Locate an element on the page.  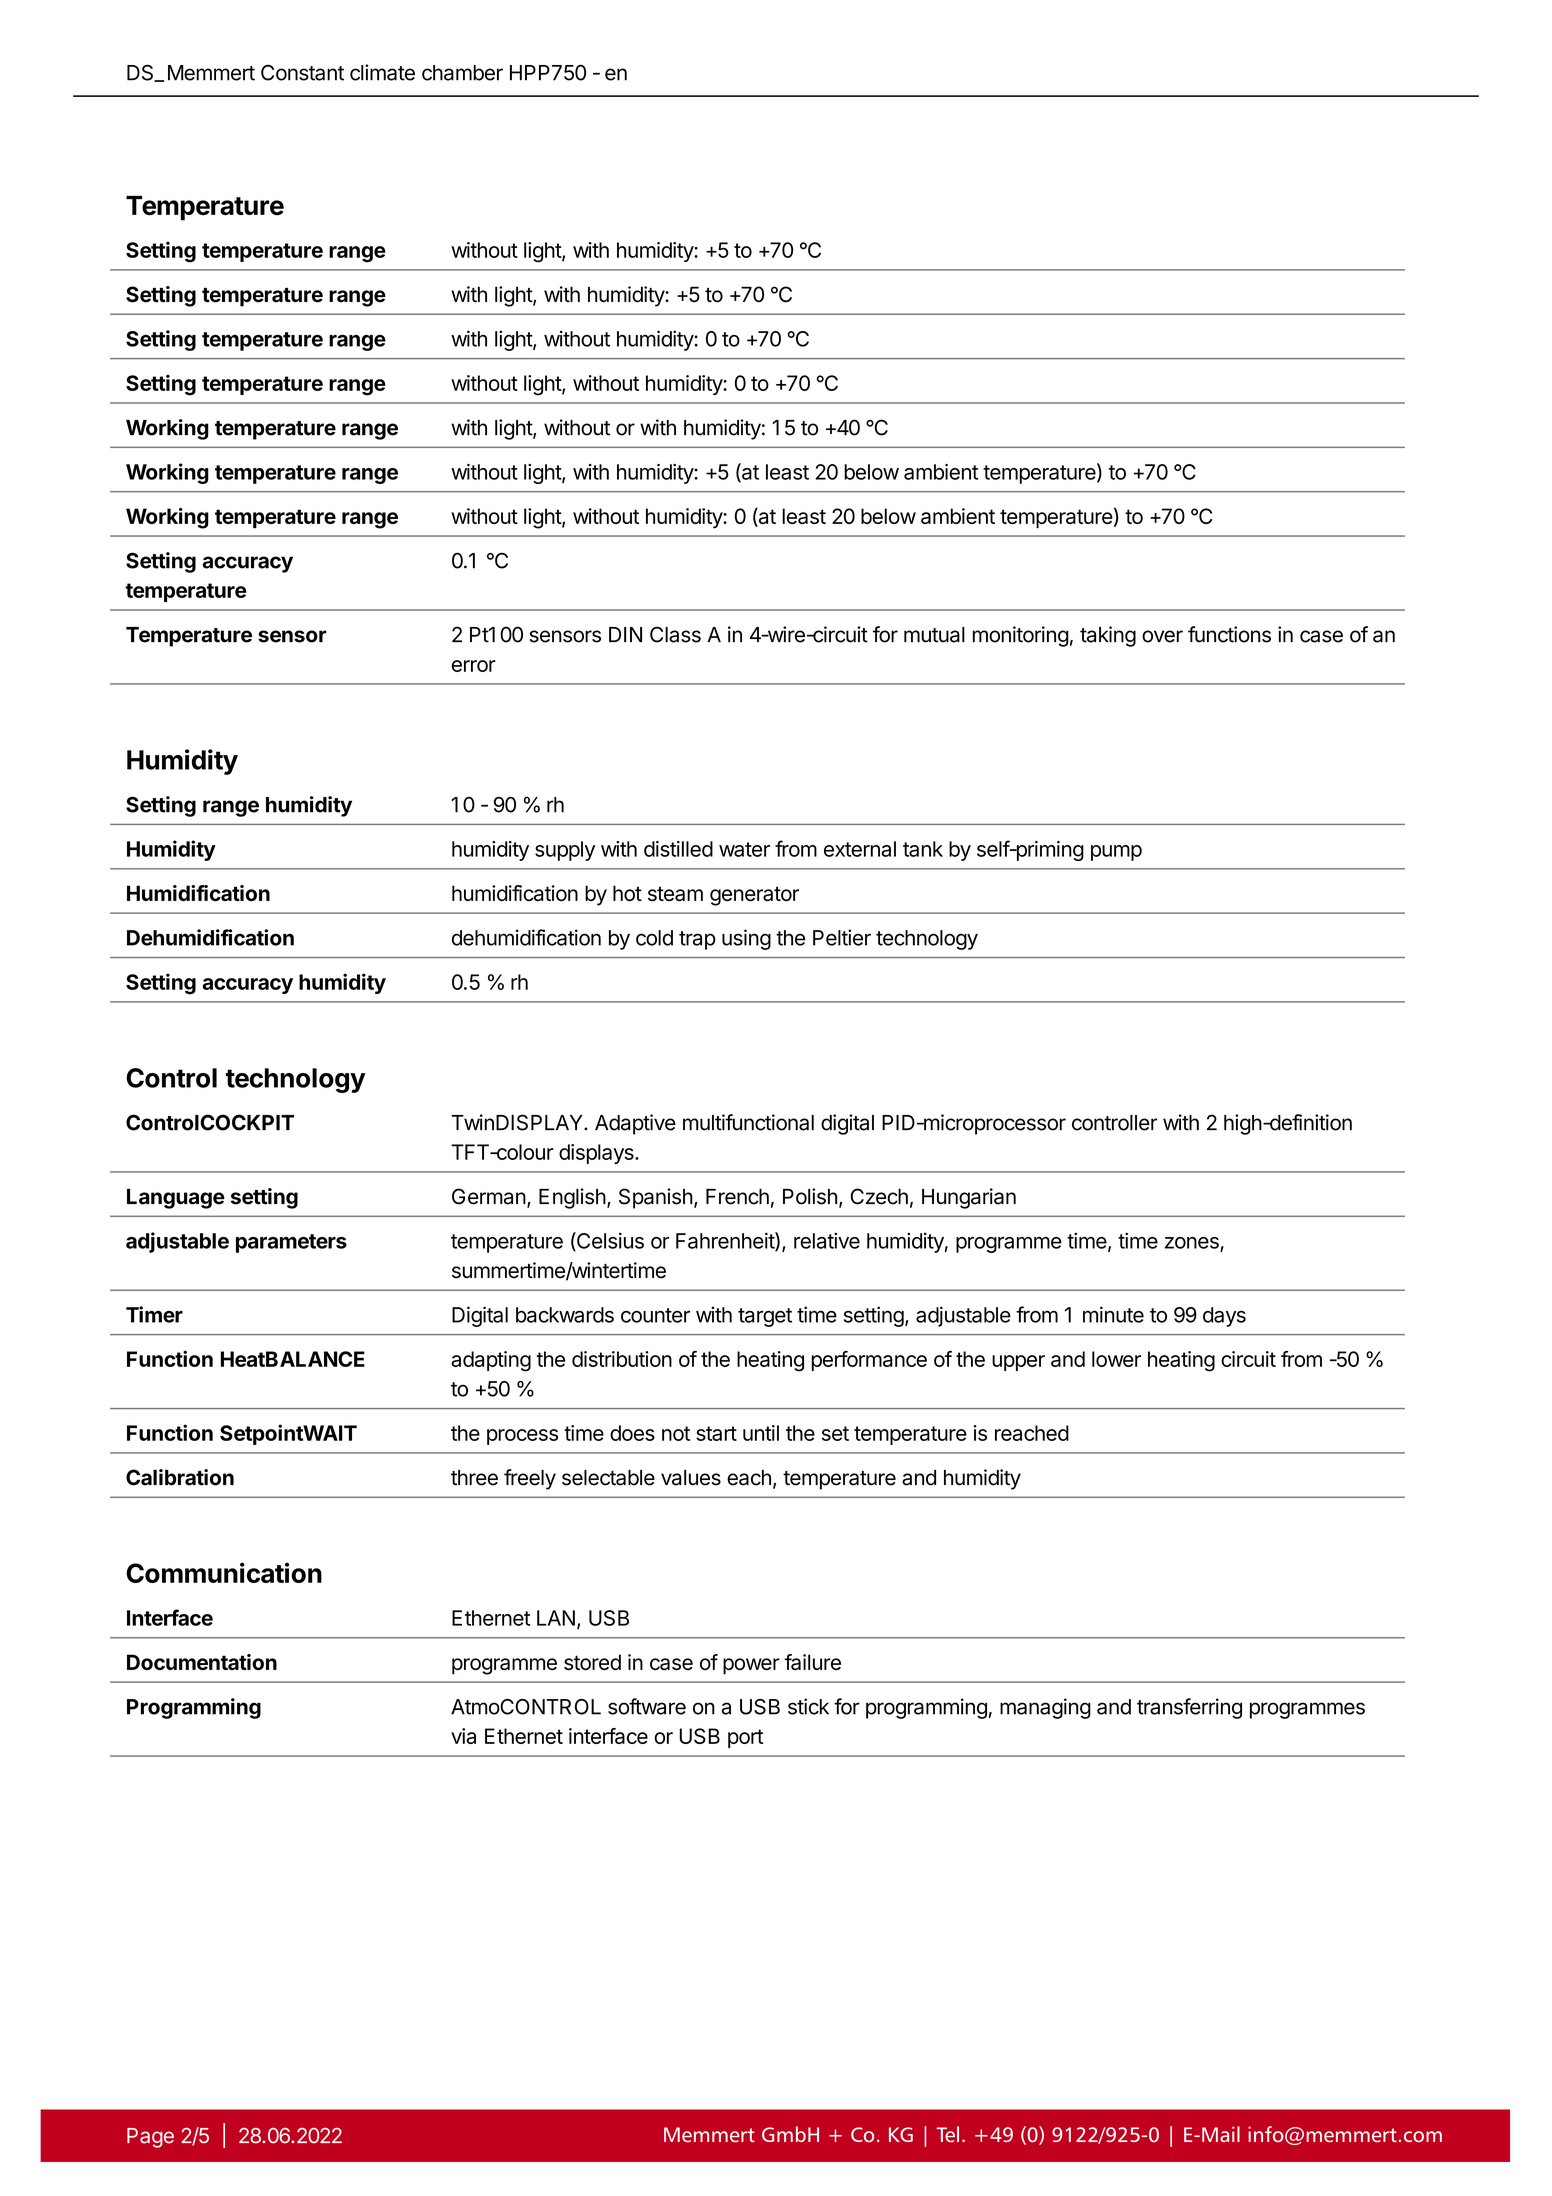
Page is located at coordinates (150, 2138).
